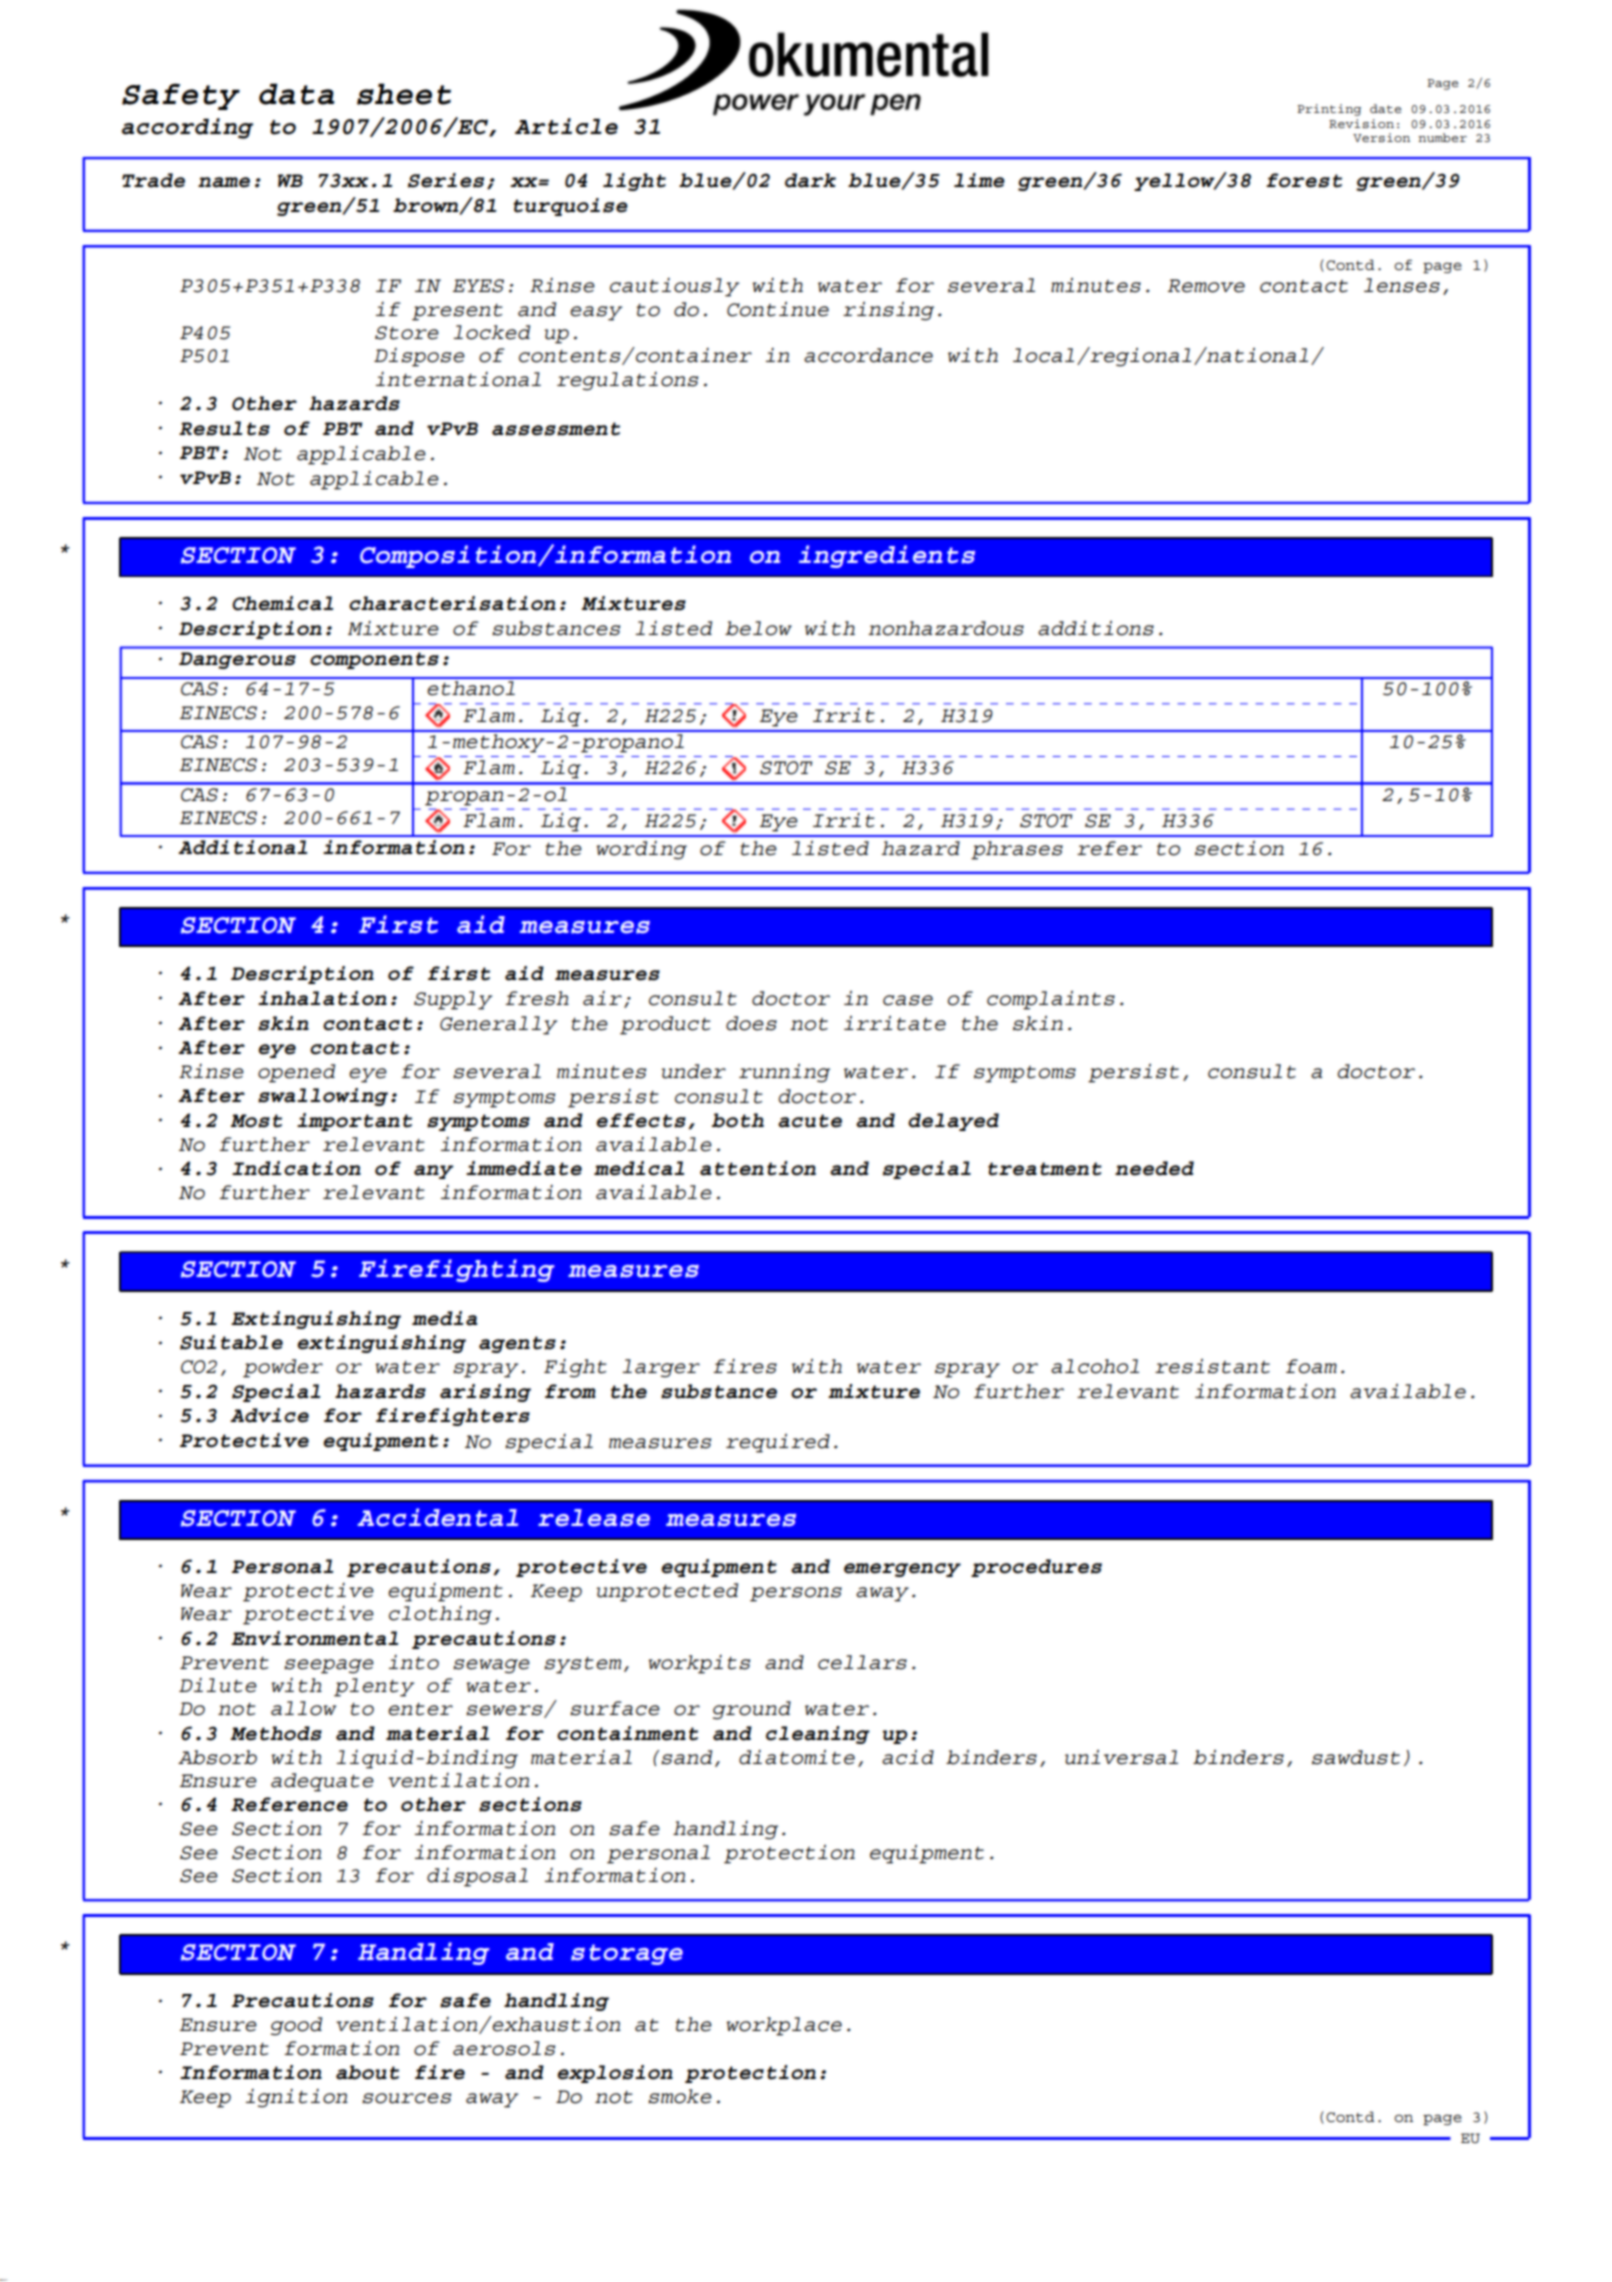 This document has height=2282, width=1612. Describe the element at coordinates (1304, 180) in the document. I see `forest` at that location.
